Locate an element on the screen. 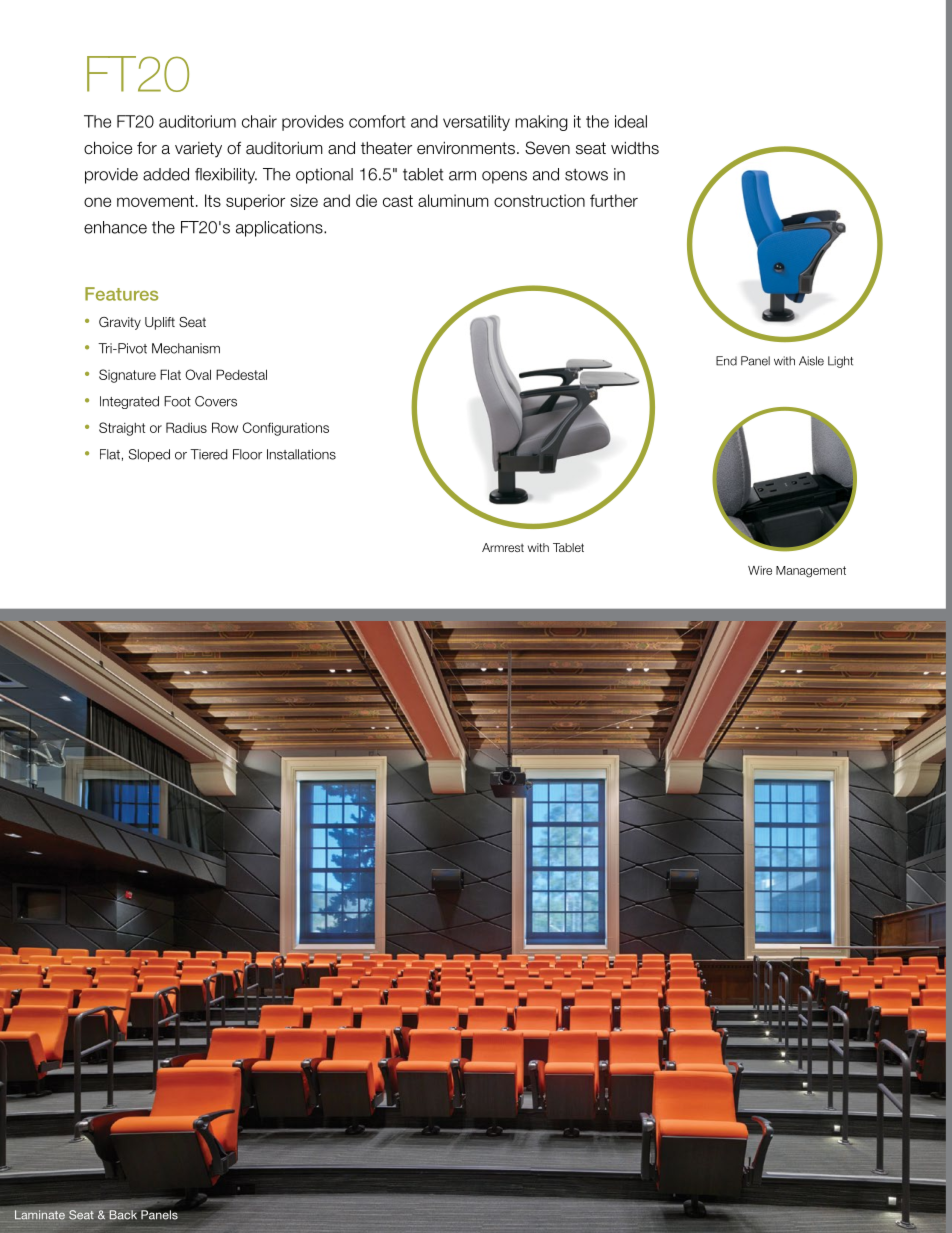 This screenshot has width=952, height=1233. choice is located at coordinates (108, 148).
